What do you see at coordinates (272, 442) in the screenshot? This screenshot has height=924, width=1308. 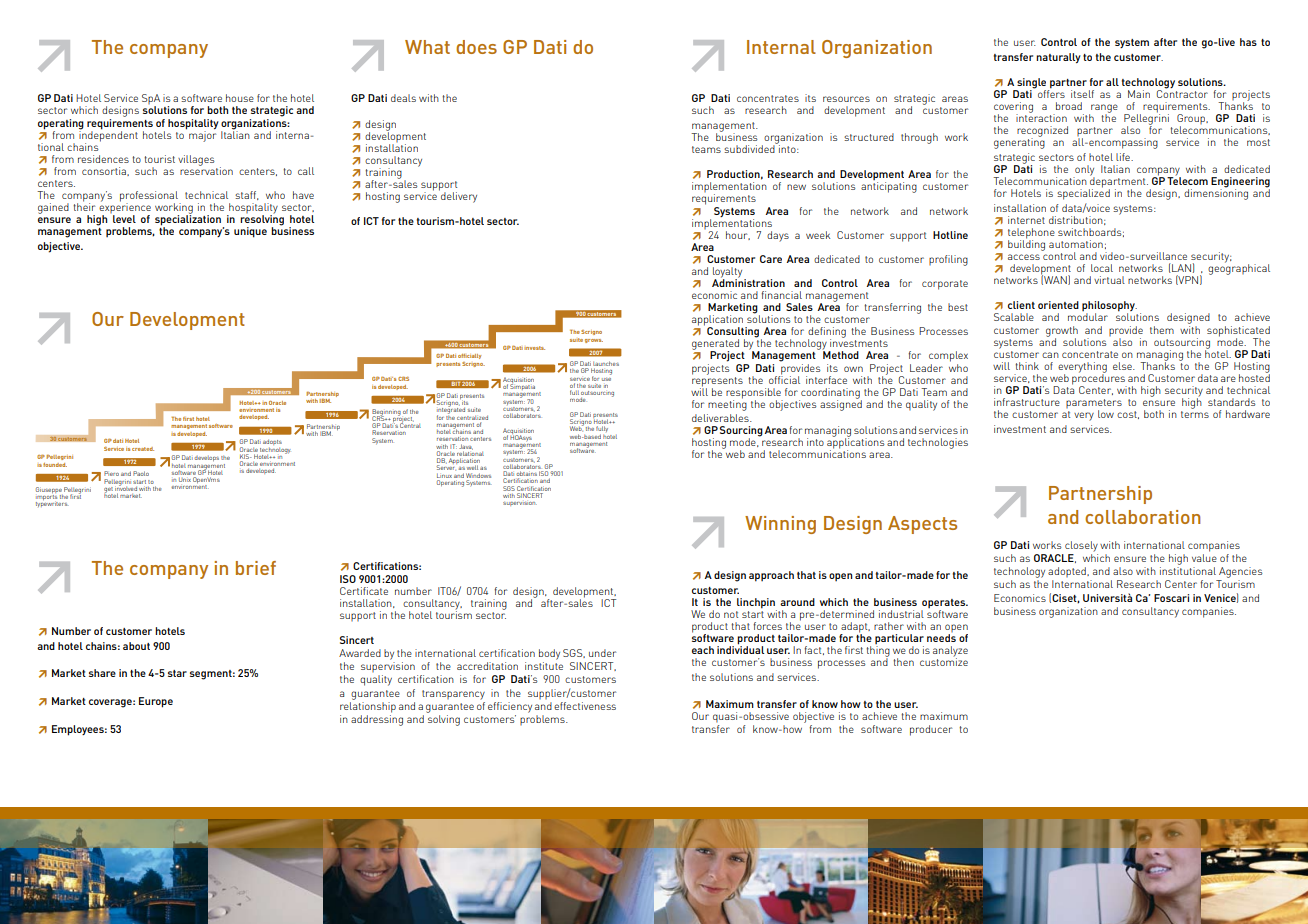 I see `adopts` at bounding box center [272, 442].
